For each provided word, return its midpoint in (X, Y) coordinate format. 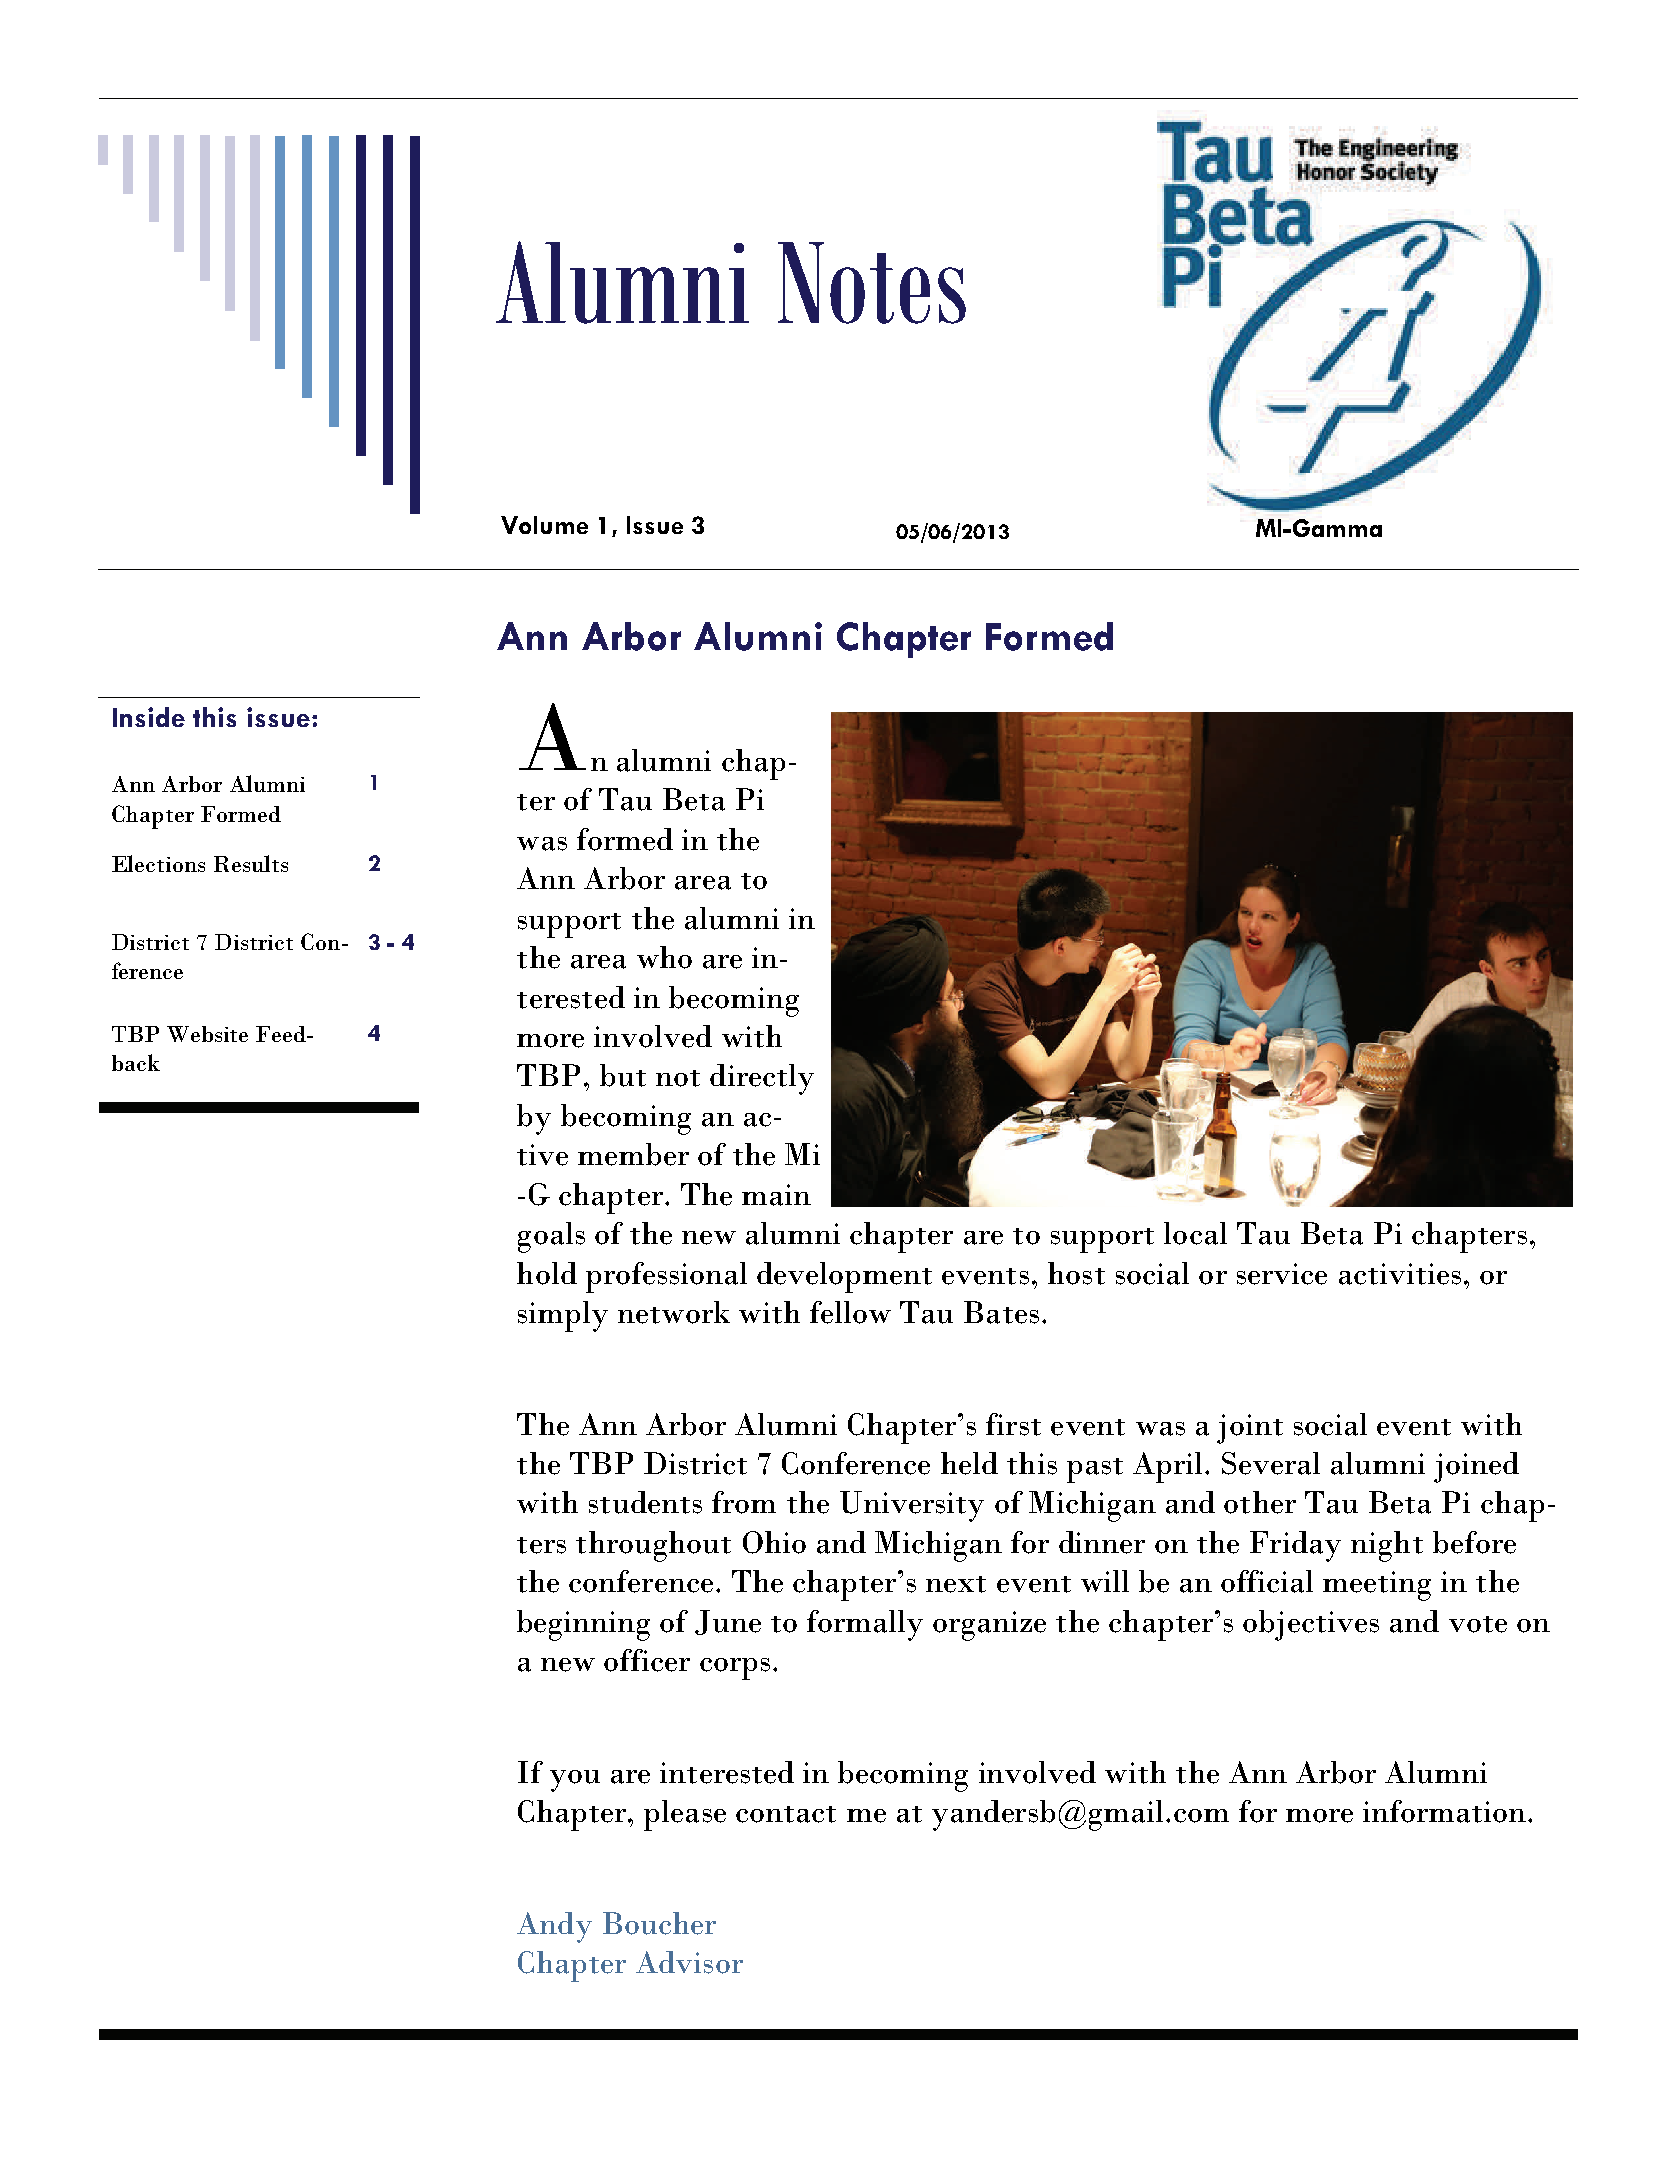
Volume (544, 525)
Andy (554, 1927)
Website (207, 1034)
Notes (872, 283)
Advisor (689, 1962)
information (1444, 1811)
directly (762, 1079)
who (664, 957)
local (1195, 1233)
